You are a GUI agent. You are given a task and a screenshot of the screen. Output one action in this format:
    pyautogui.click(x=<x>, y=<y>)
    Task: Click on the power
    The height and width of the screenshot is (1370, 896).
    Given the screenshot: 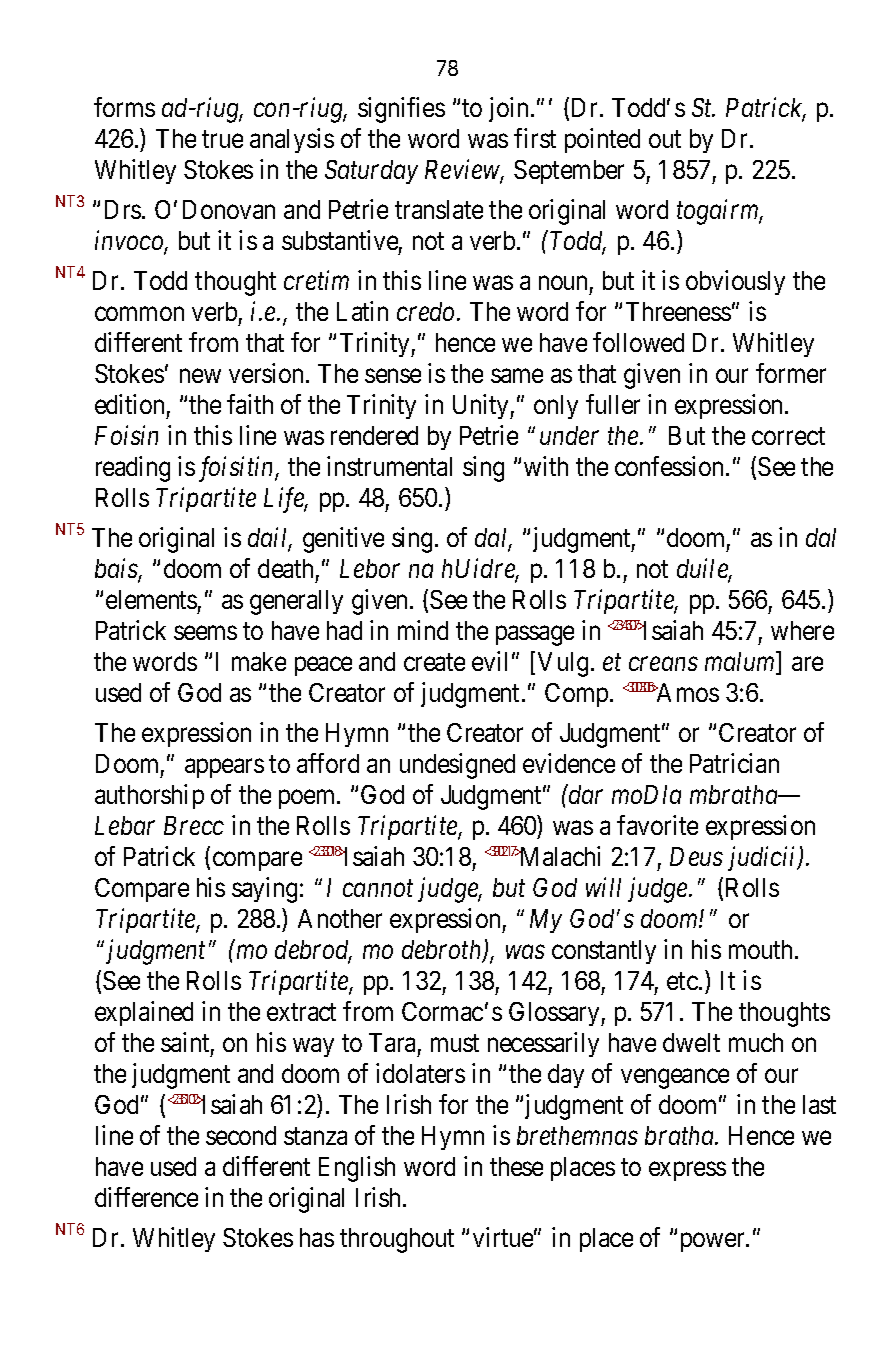 What is the action you would take?
    pyautogui.click(x=714, y=1242)
